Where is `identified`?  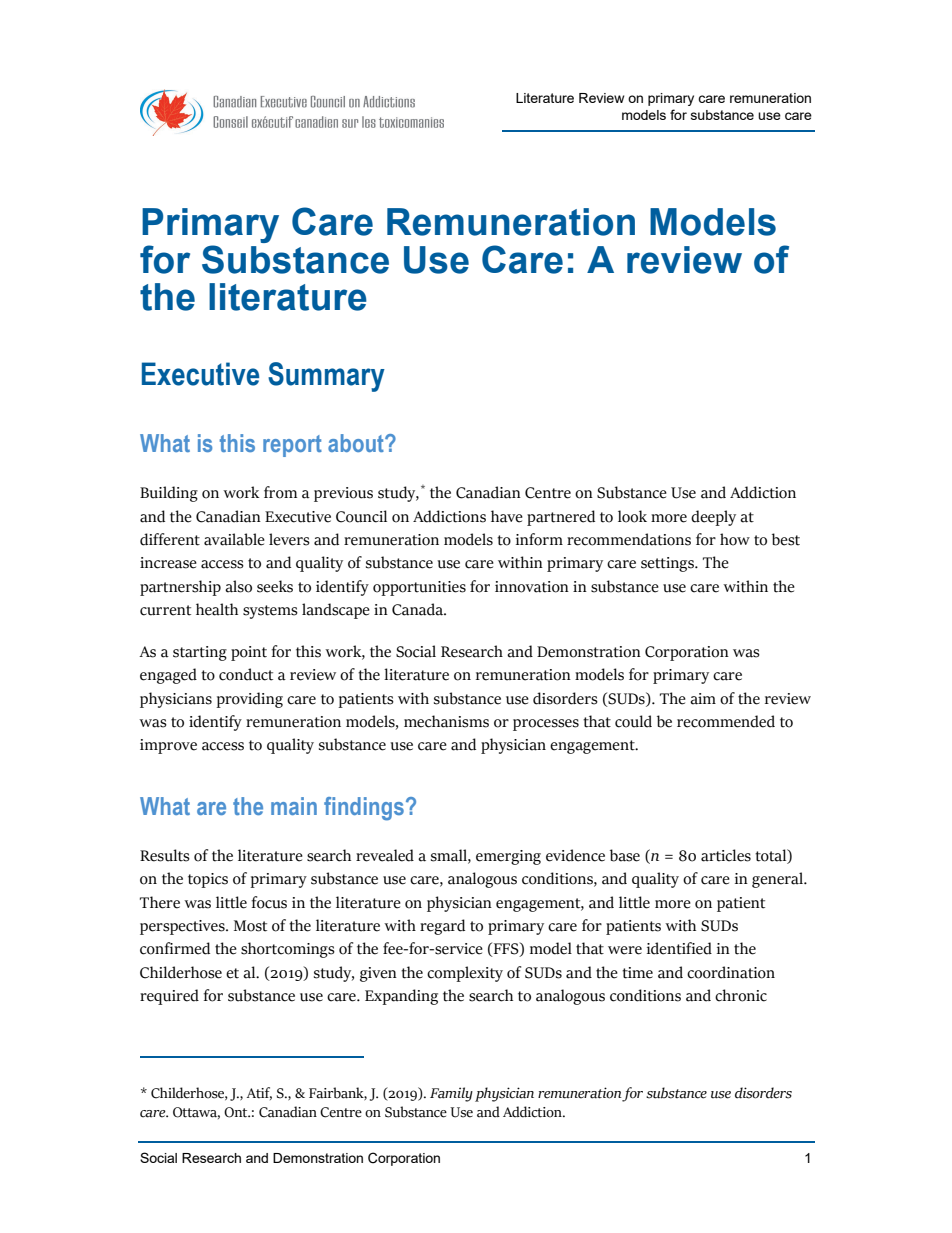
identified is located at coordinates (679, 948).
